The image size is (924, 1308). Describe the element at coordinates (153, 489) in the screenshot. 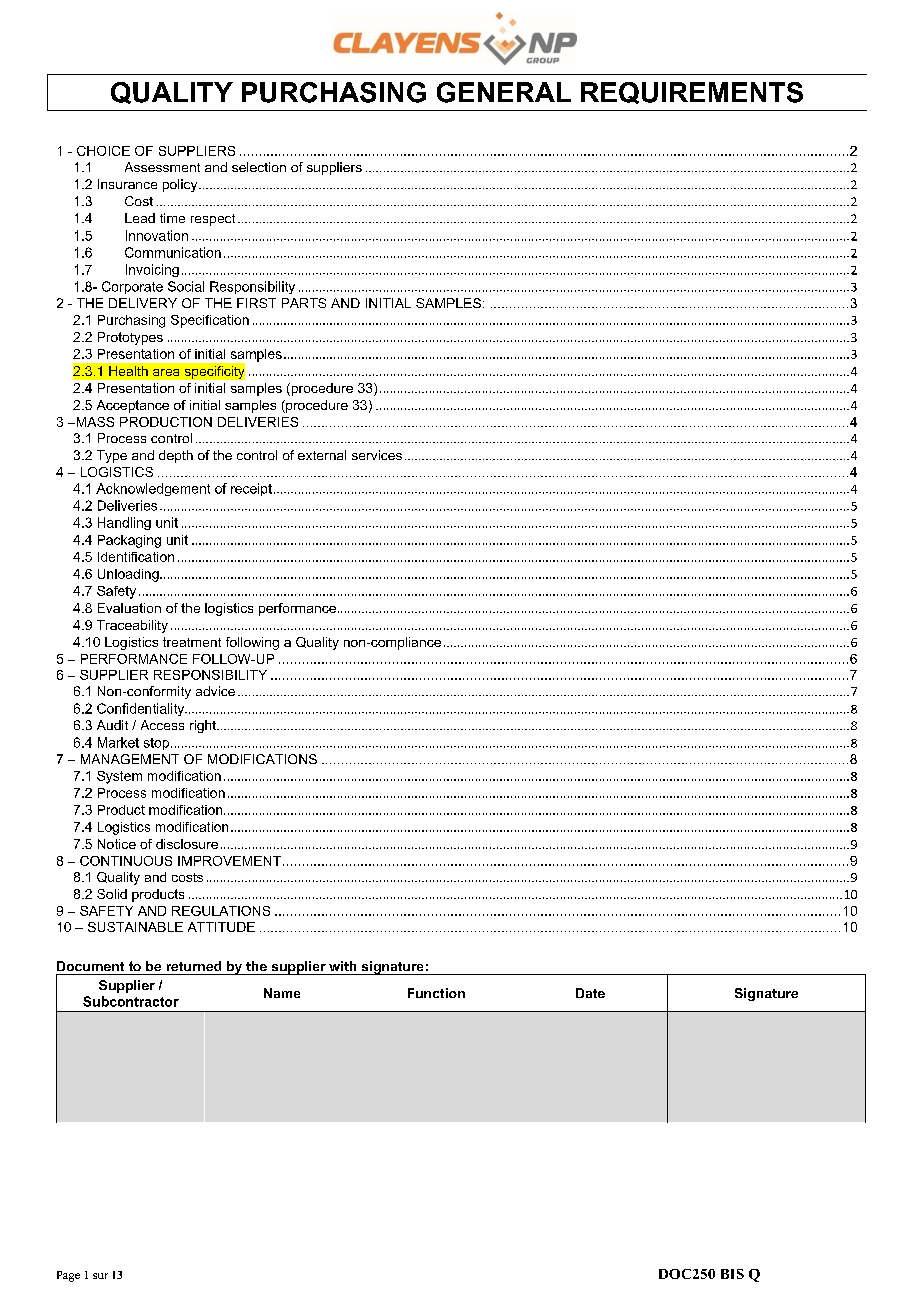

I see `Acknowledgement` at that location.
